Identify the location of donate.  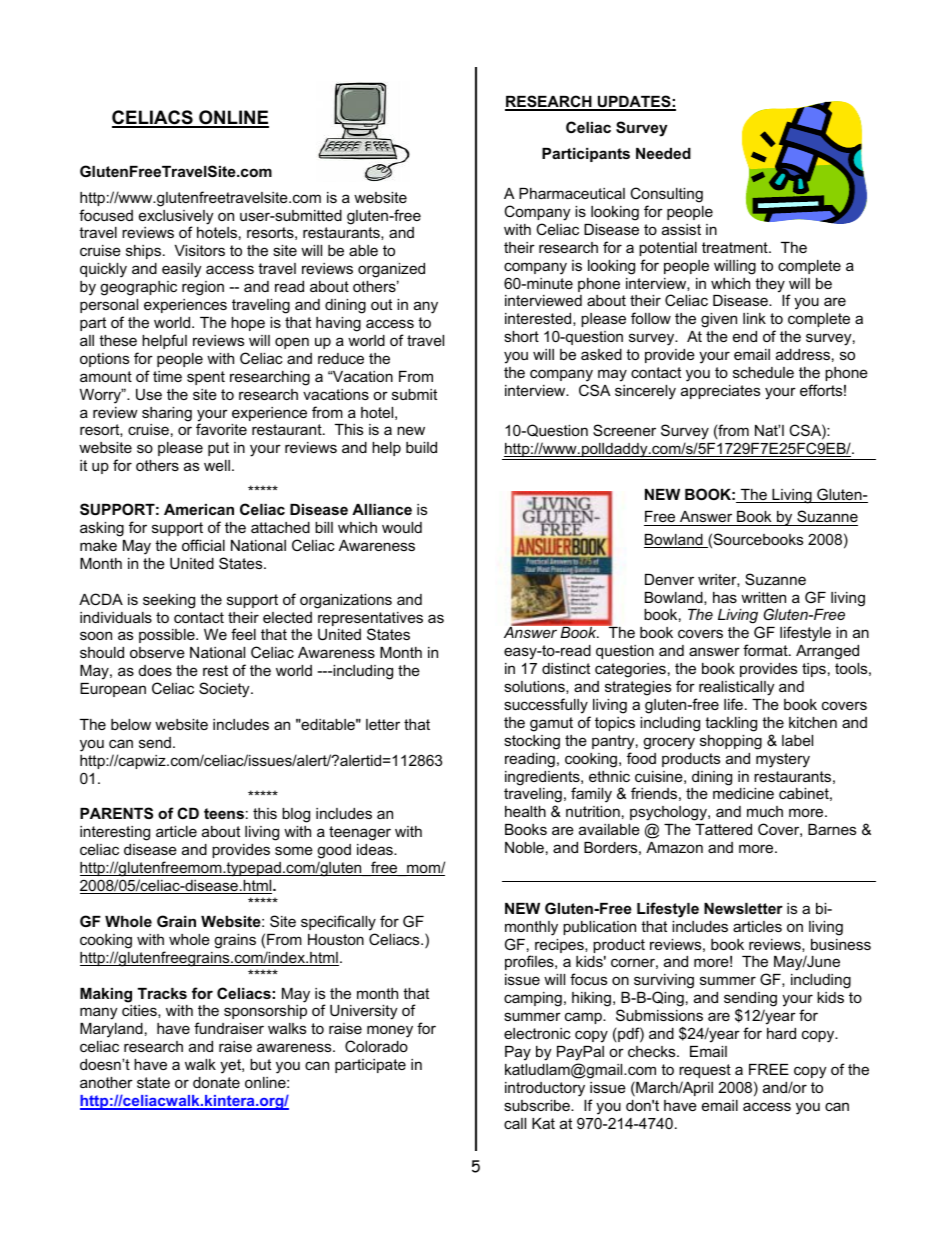
(216, 1082).
